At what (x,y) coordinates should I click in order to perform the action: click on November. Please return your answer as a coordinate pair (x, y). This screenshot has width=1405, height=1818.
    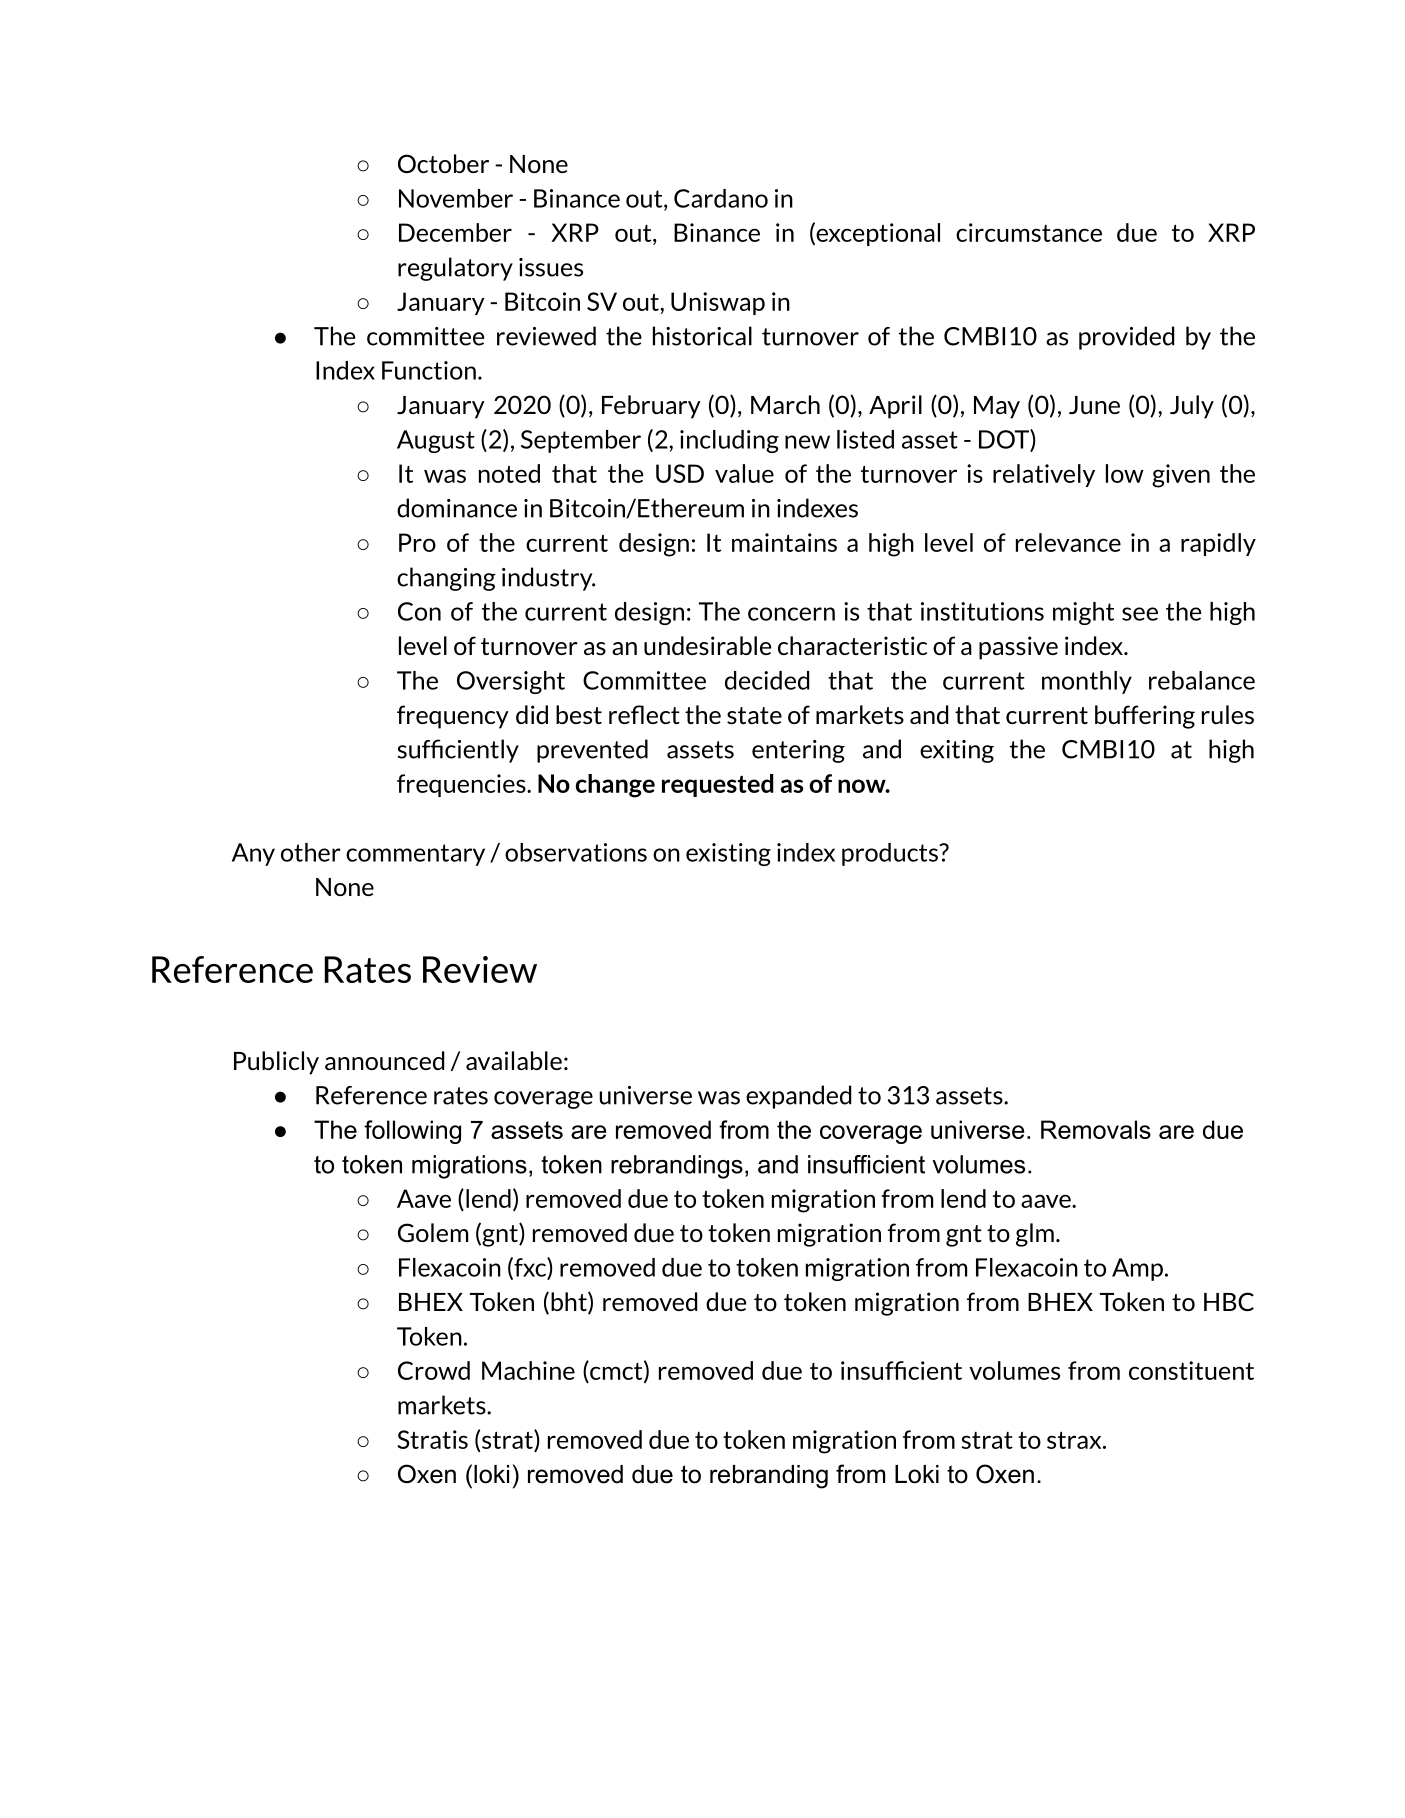
    Looking at the image, I should click on (456, 198).
